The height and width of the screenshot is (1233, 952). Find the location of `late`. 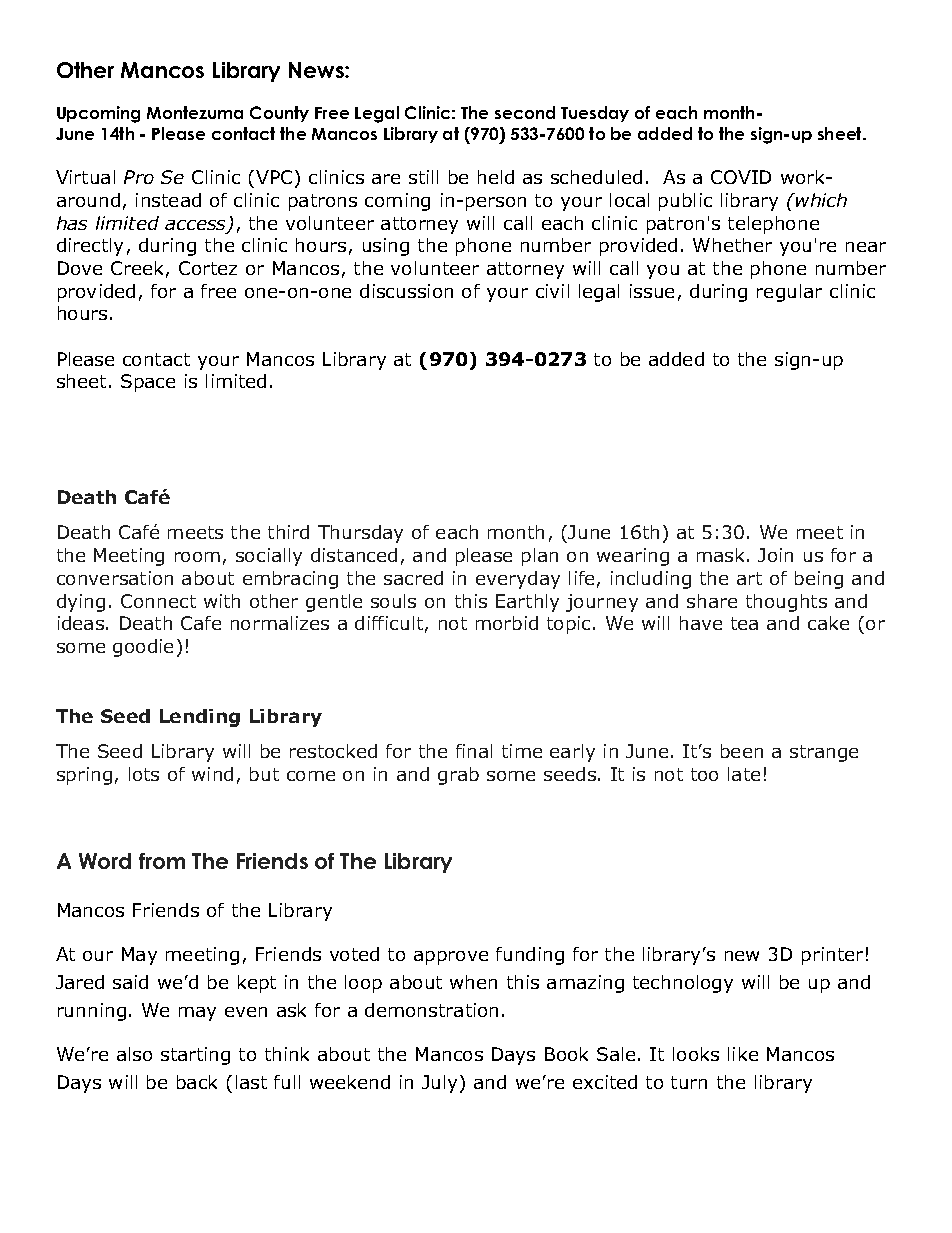

late is located at coordinates (744, 774).
